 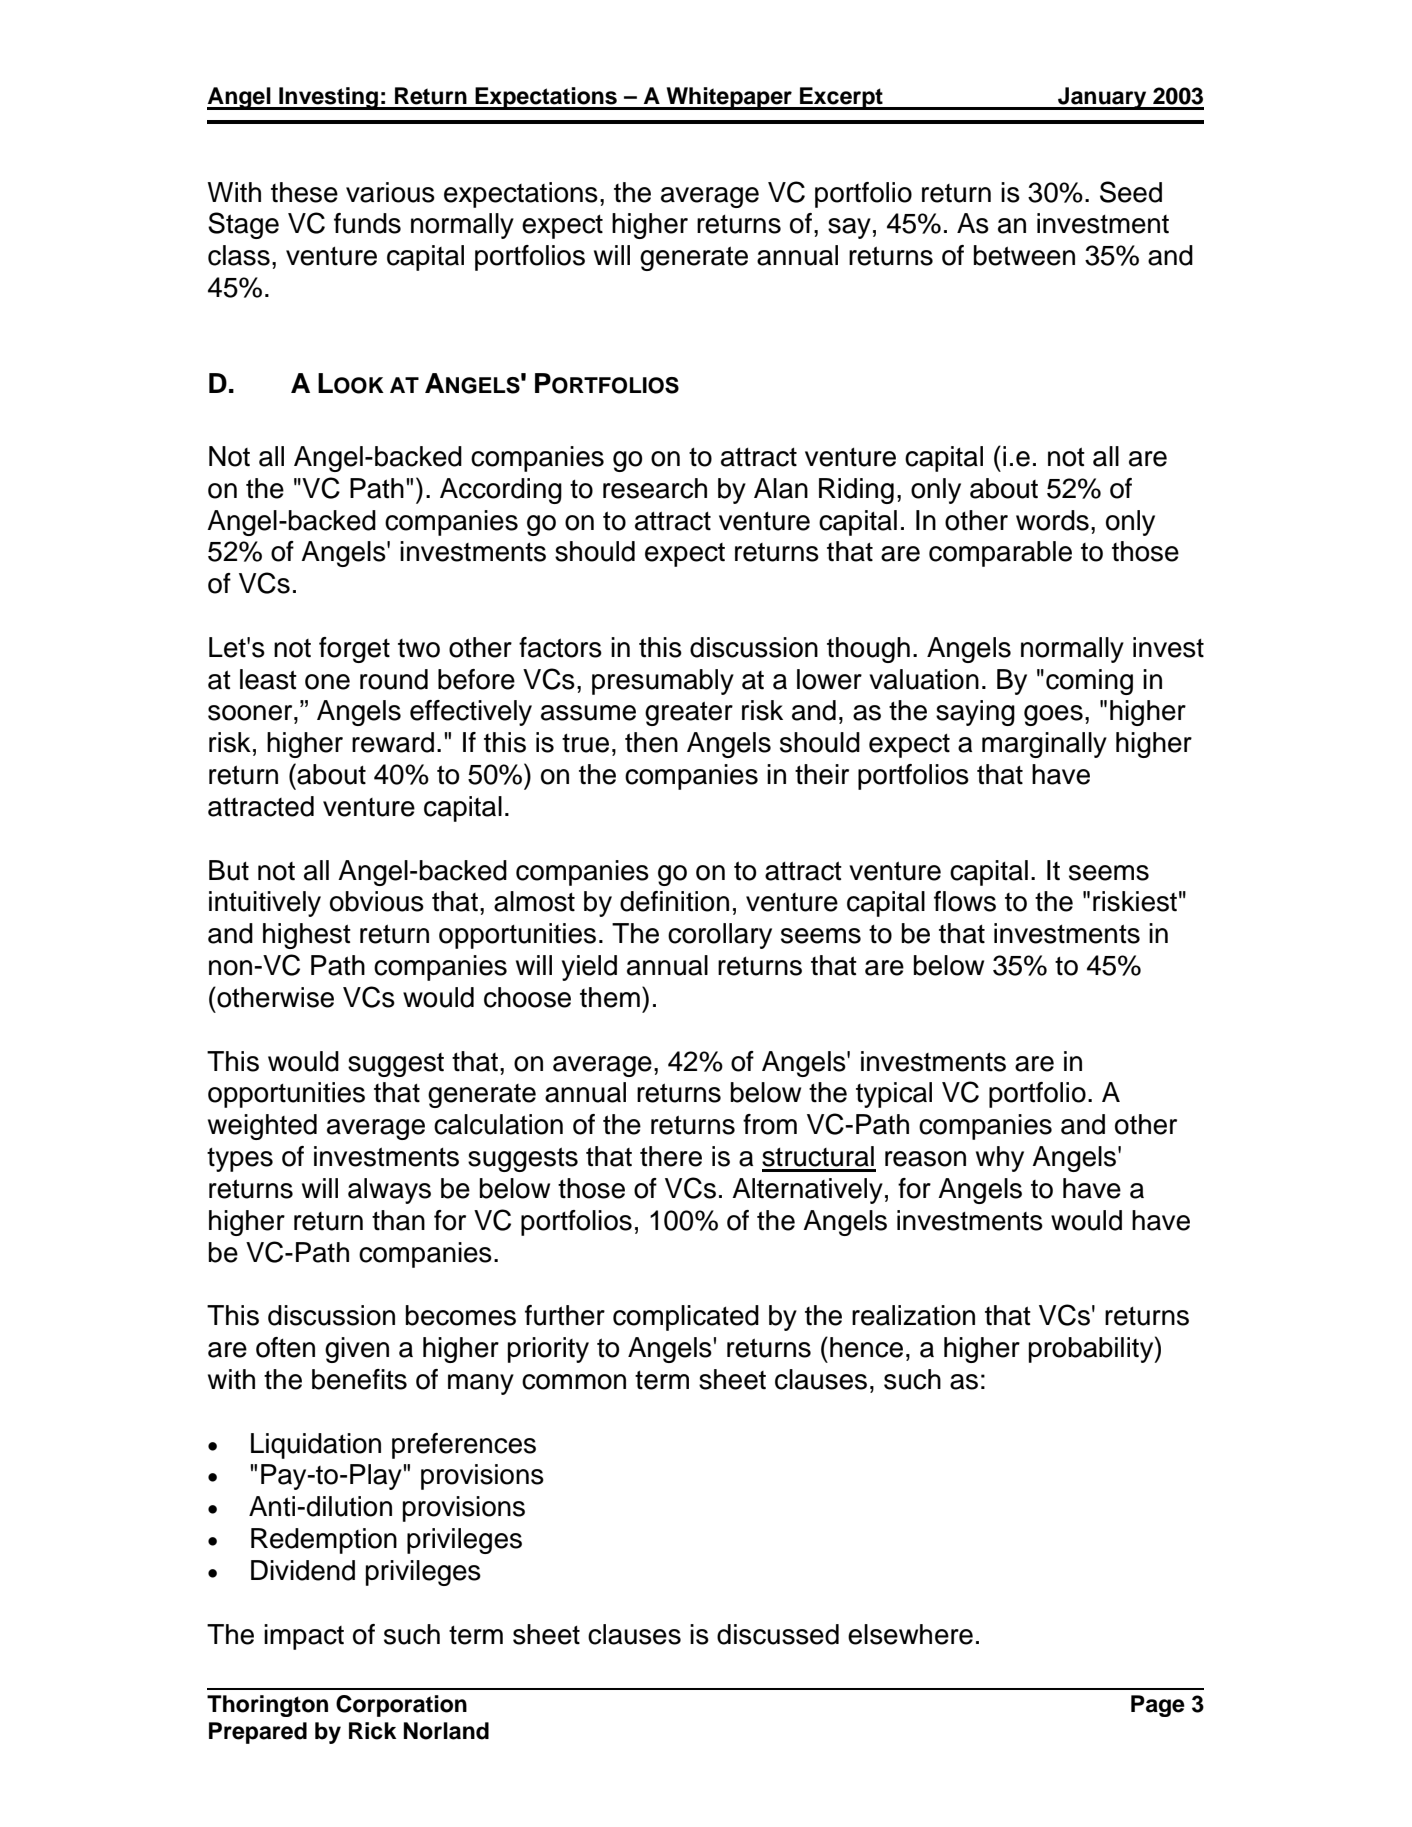 What do you see at coordinates (651, 742) in the image?
I see `then` at bounding box center [651, 742].
